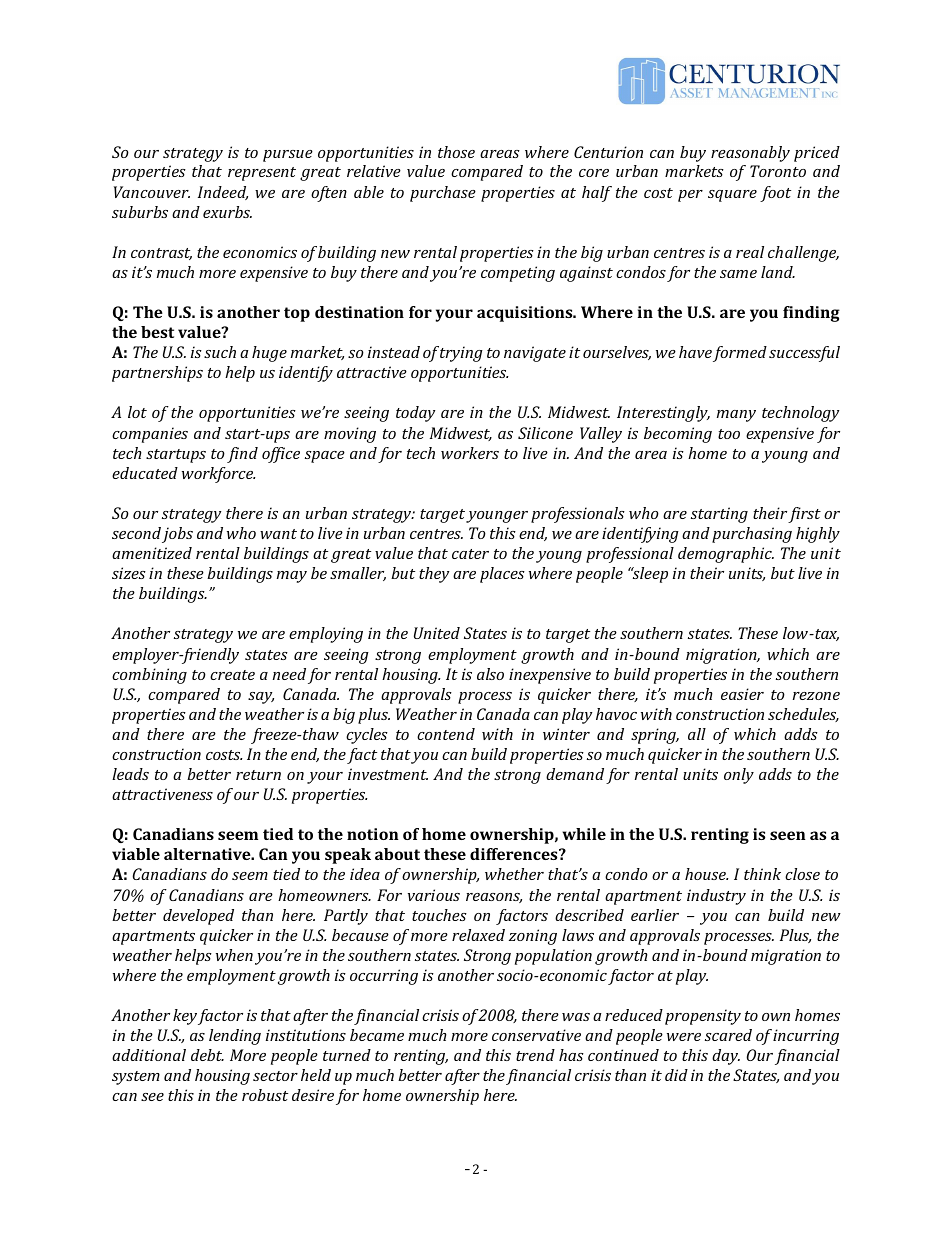  I want to click on scared, so click(728, 1035).
